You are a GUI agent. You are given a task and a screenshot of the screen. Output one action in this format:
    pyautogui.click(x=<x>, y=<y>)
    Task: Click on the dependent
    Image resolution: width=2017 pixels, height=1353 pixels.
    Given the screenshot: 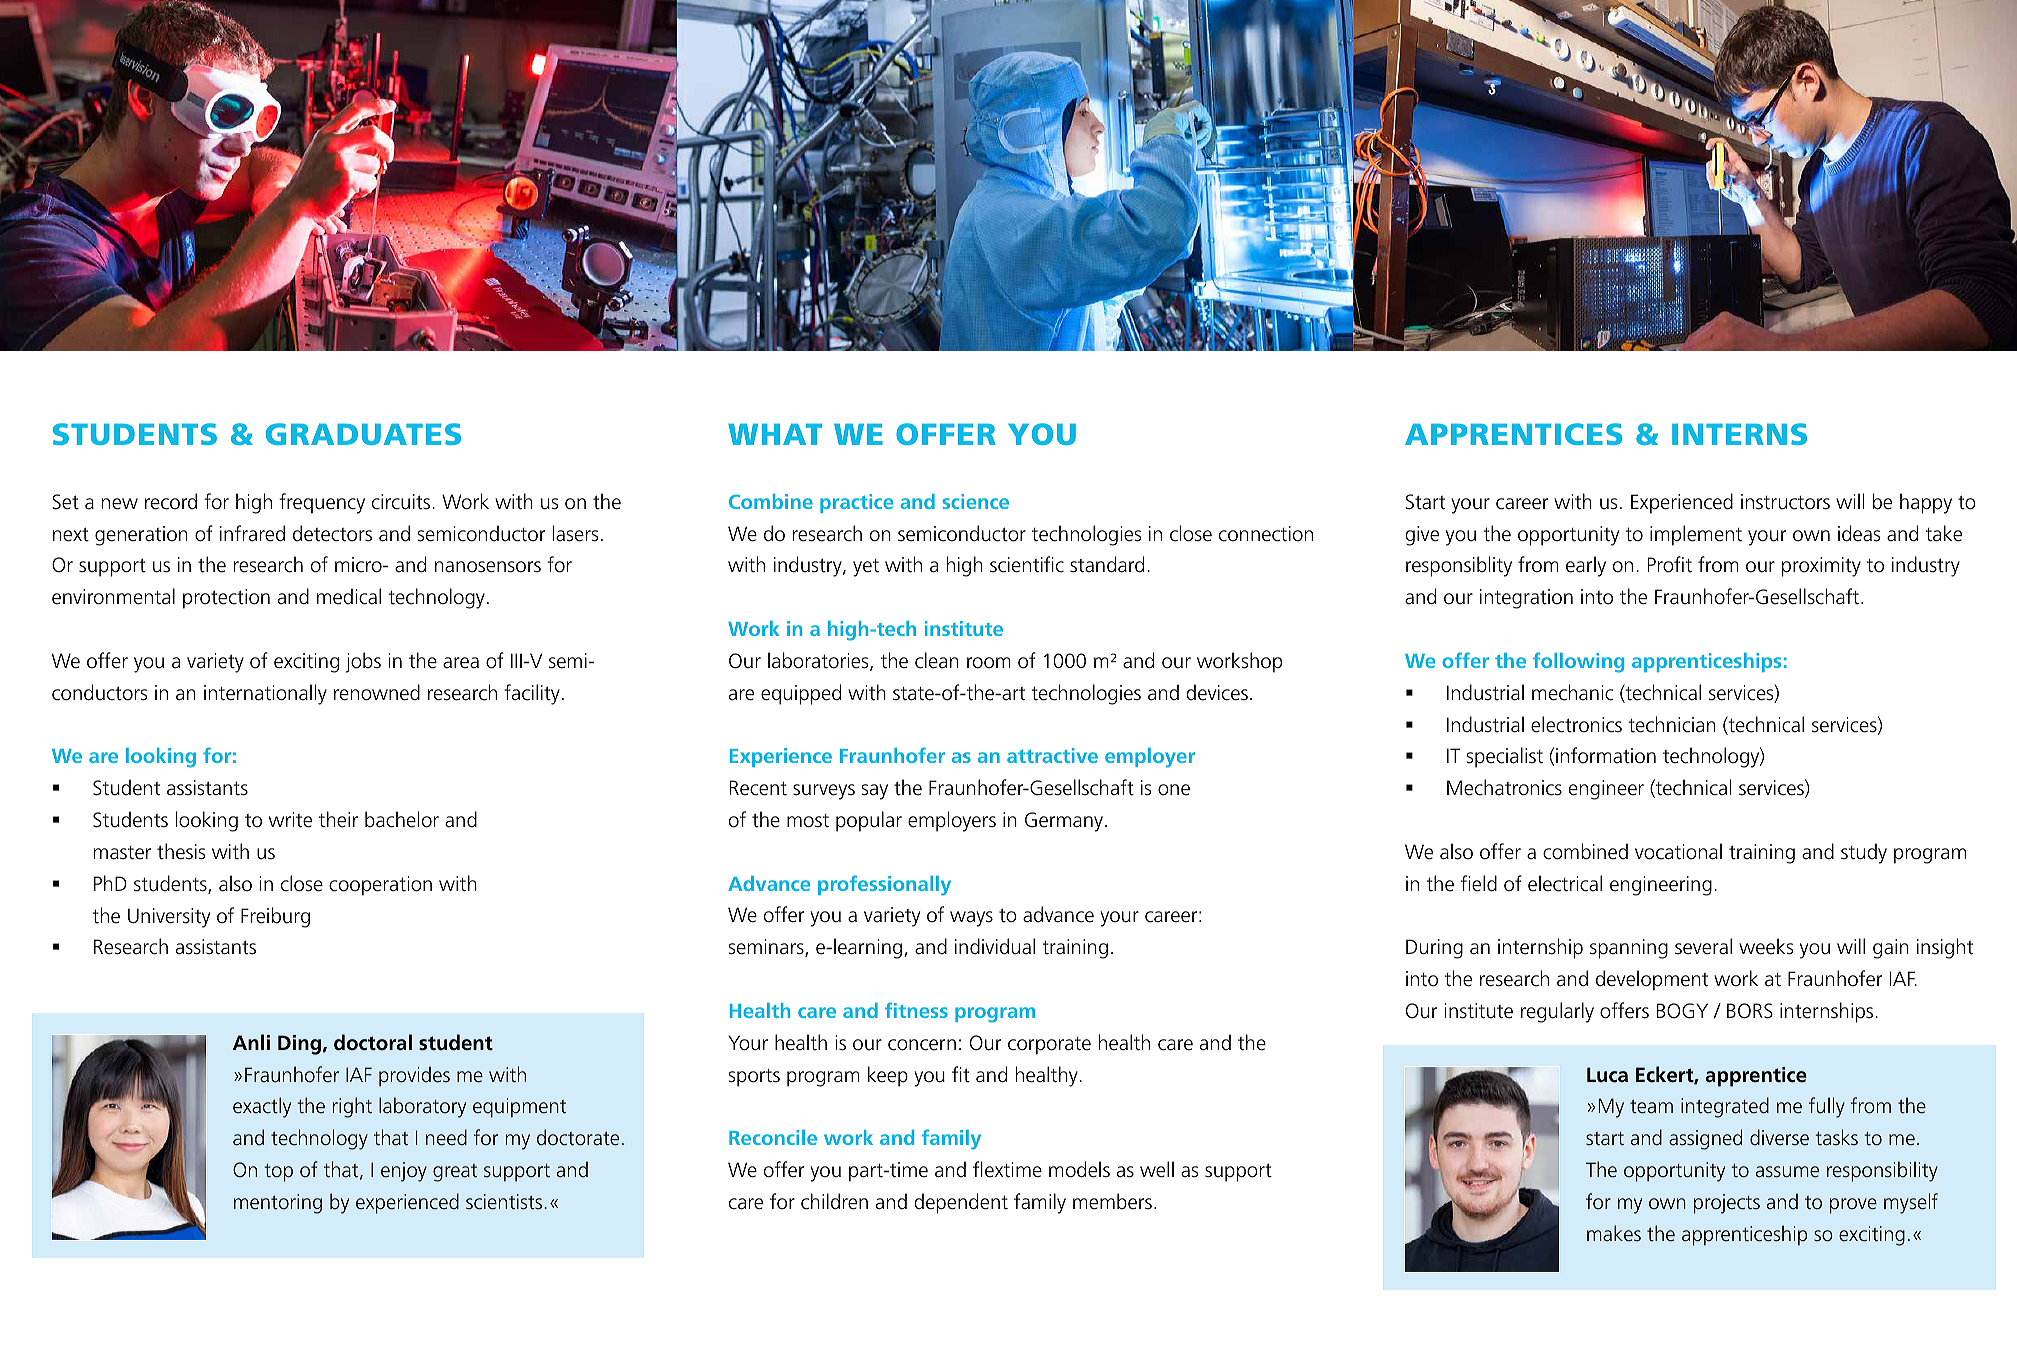 What is the action you would take?
    pyautogui.click(x=961, y=1203)
